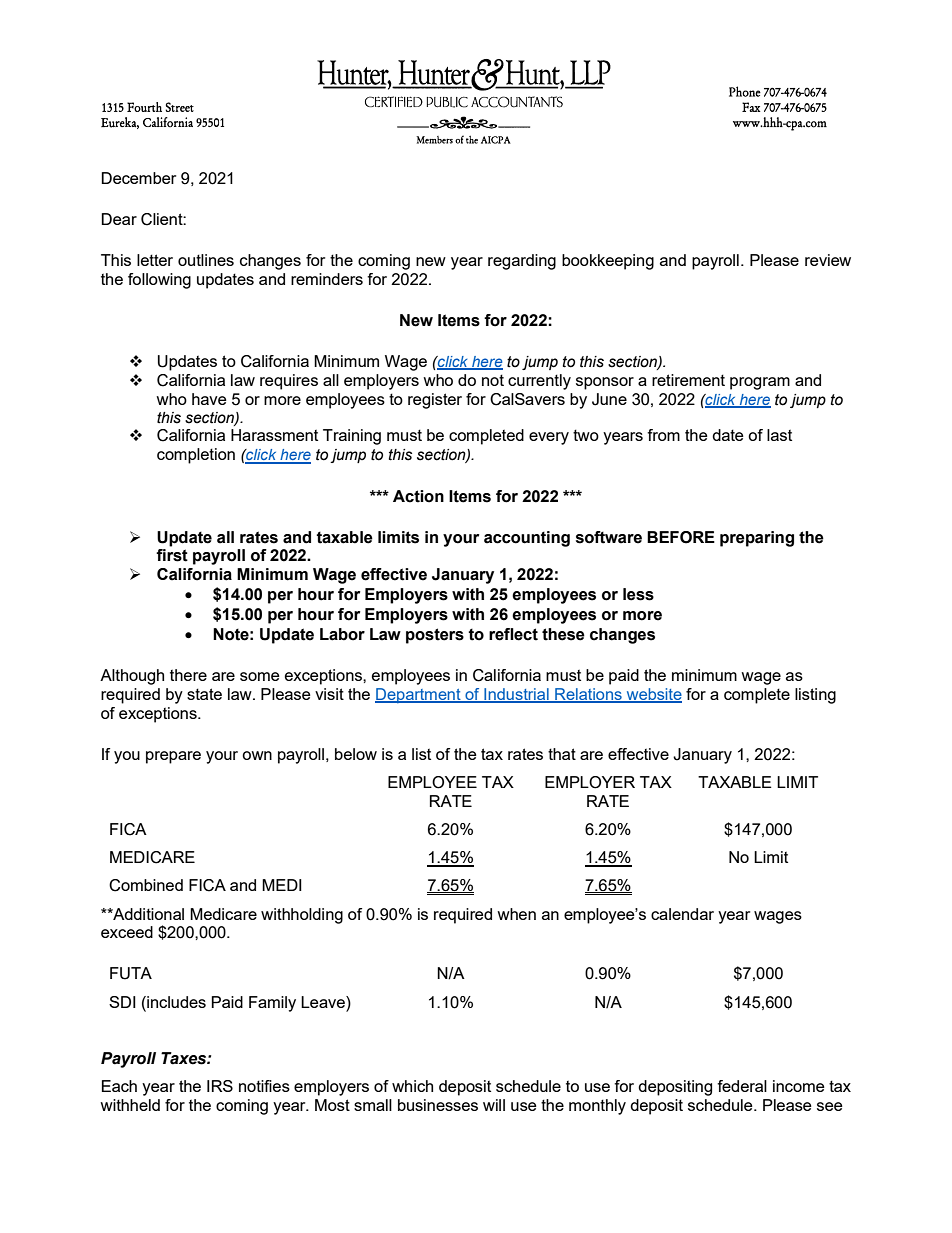 This image has height=1233, width=952. I want to click on notifies, so click(264, 1086).
